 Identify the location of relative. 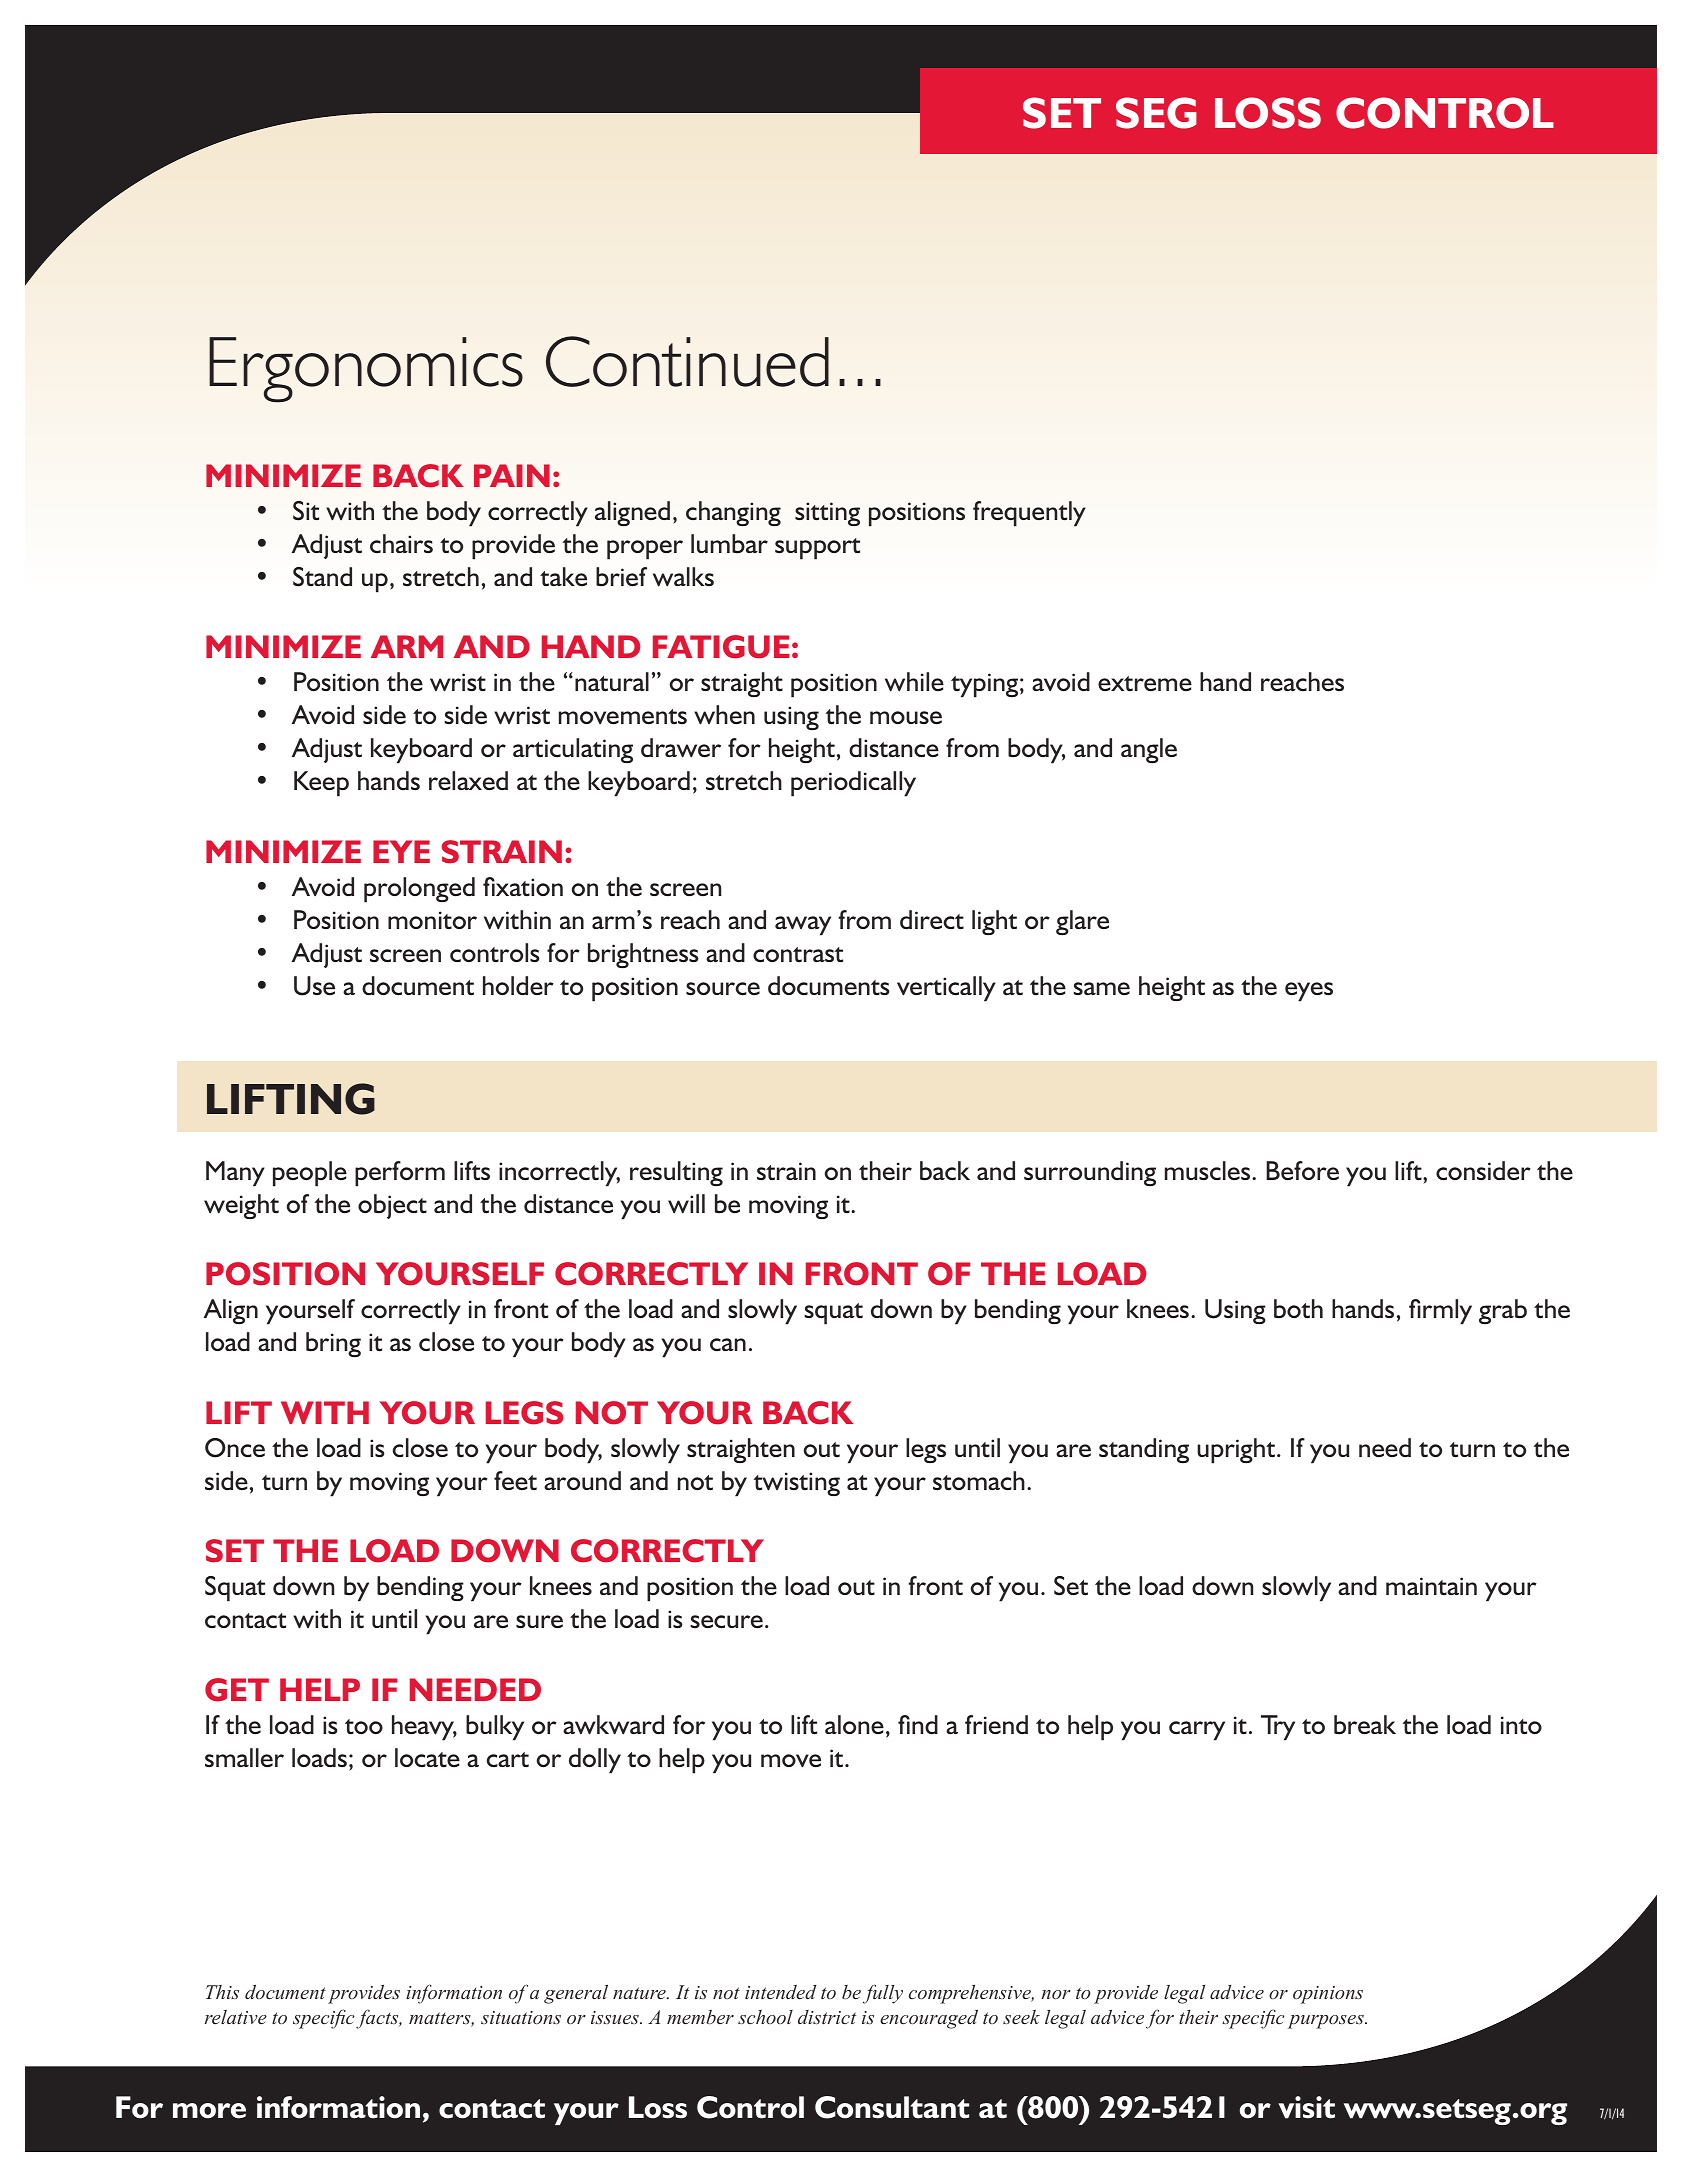
(236, 2017).
